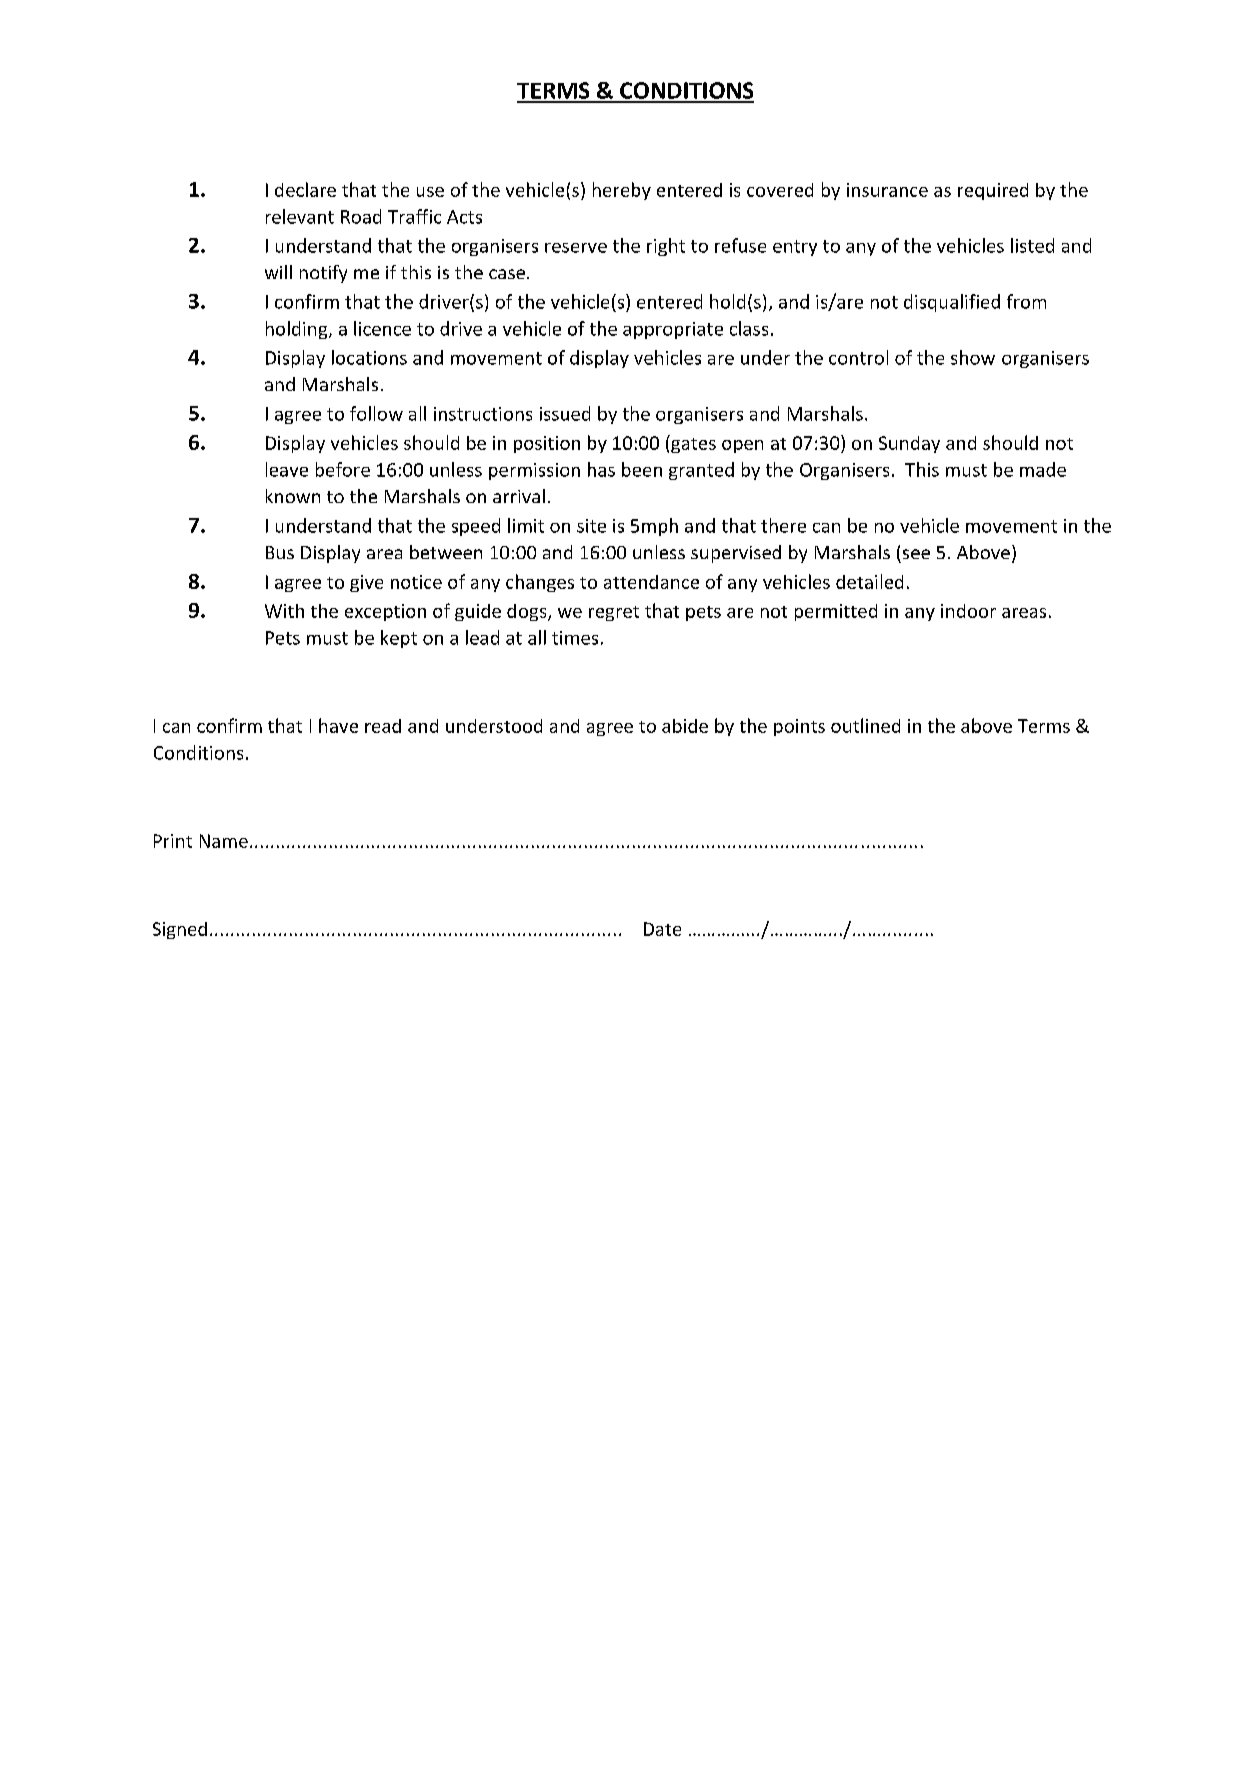 The width and height of the screenshot is (1254, 1773). What do you see at coordinates (300, 216) in the screenshot?
I see `relevant` at bounding box center [300, 216].
